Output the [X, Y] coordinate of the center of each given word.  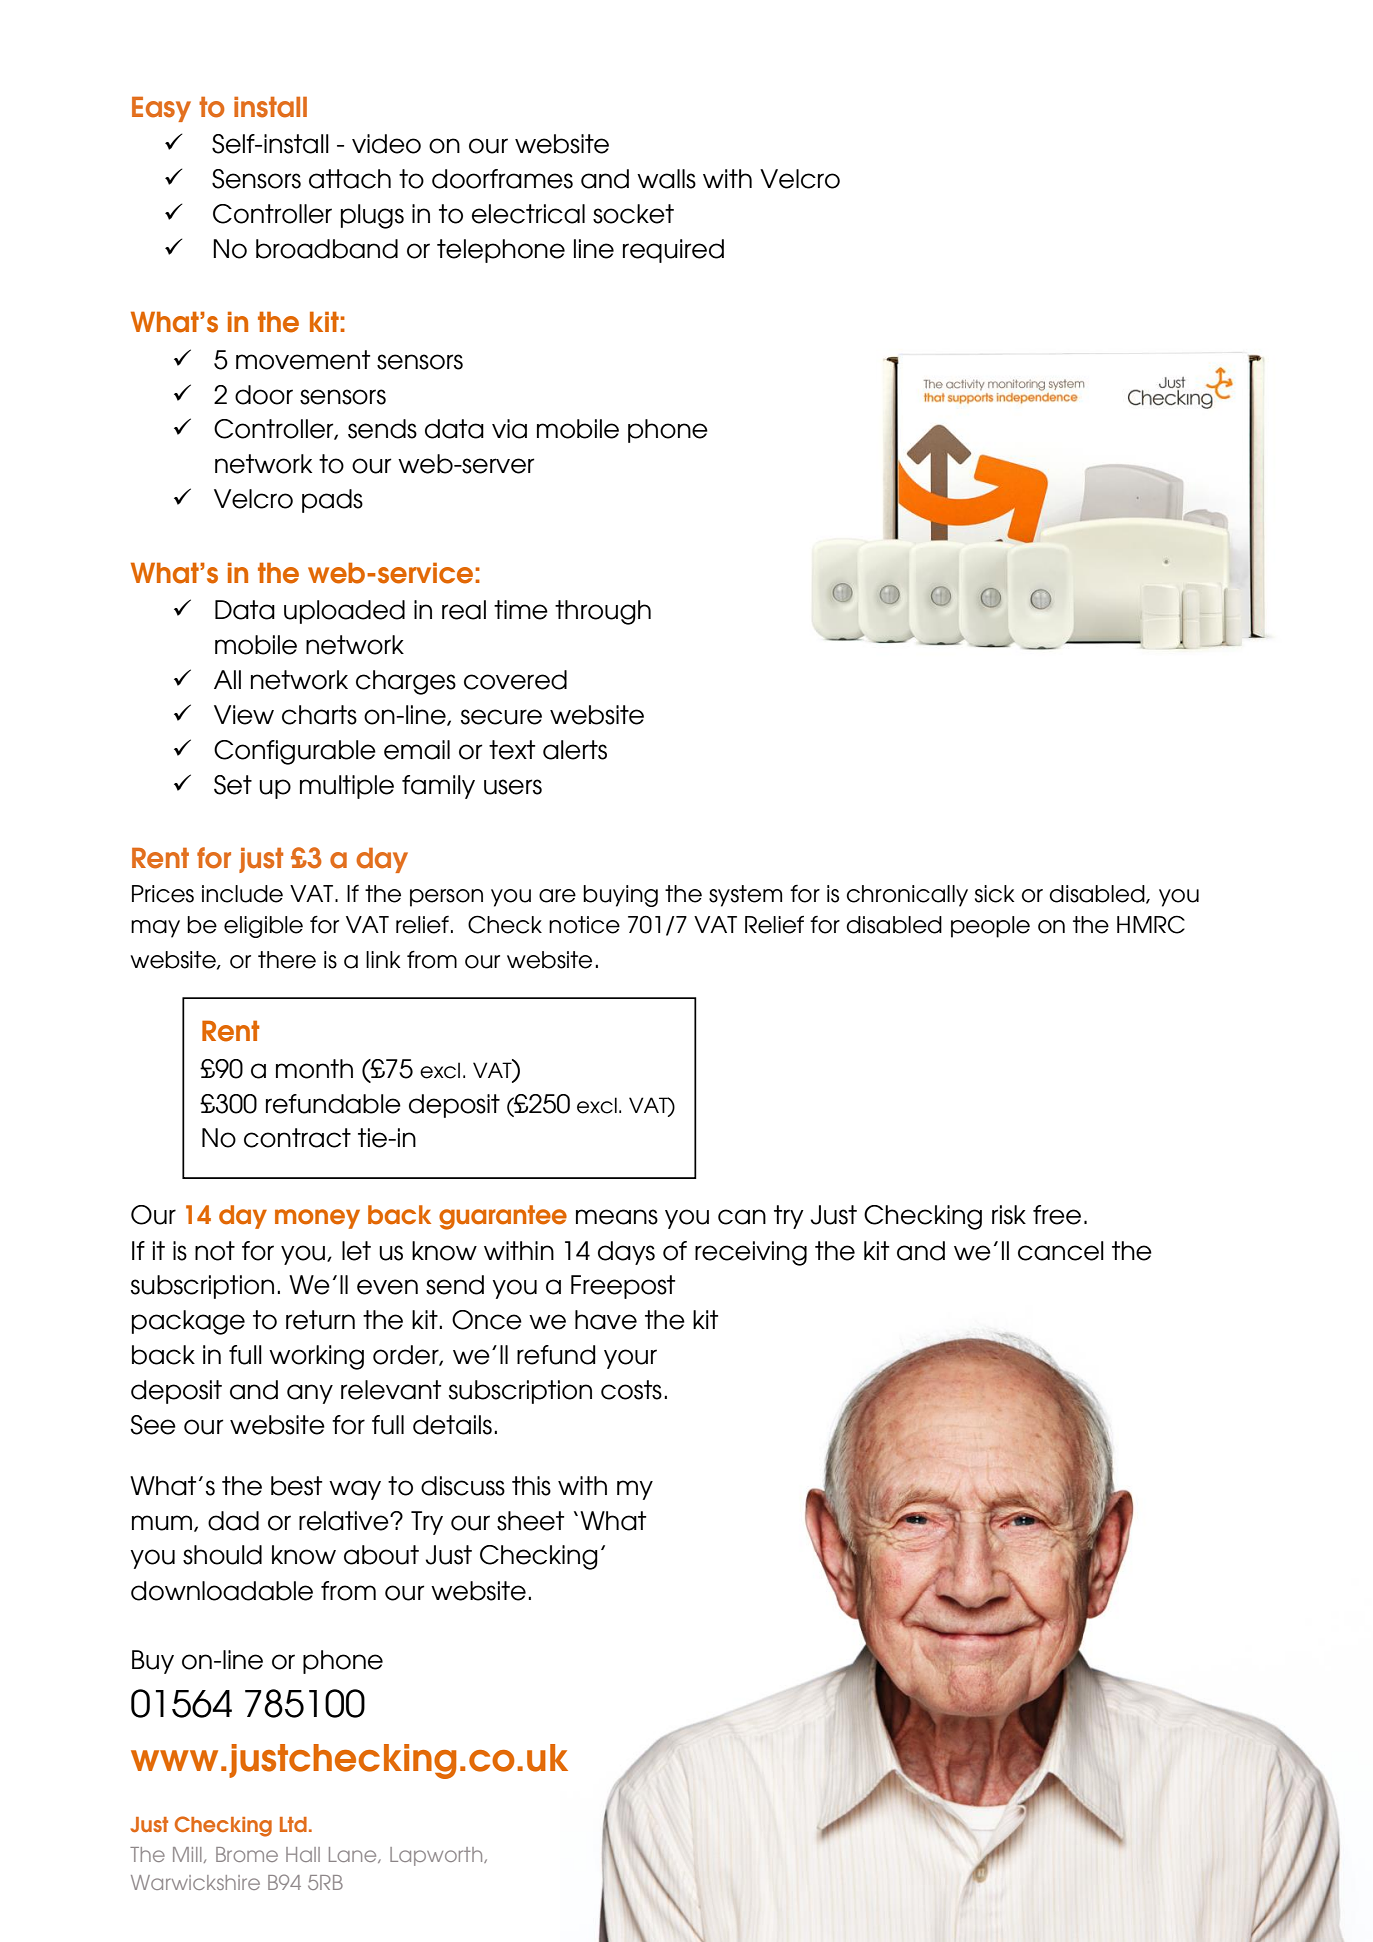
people [990, 927]
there [287, 960]
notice [584, 925]
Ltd [293, 1824]
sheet [530, 1521]
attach [350, 179]
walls [666, 179]
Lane [354, 1855]
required [673, 251]
